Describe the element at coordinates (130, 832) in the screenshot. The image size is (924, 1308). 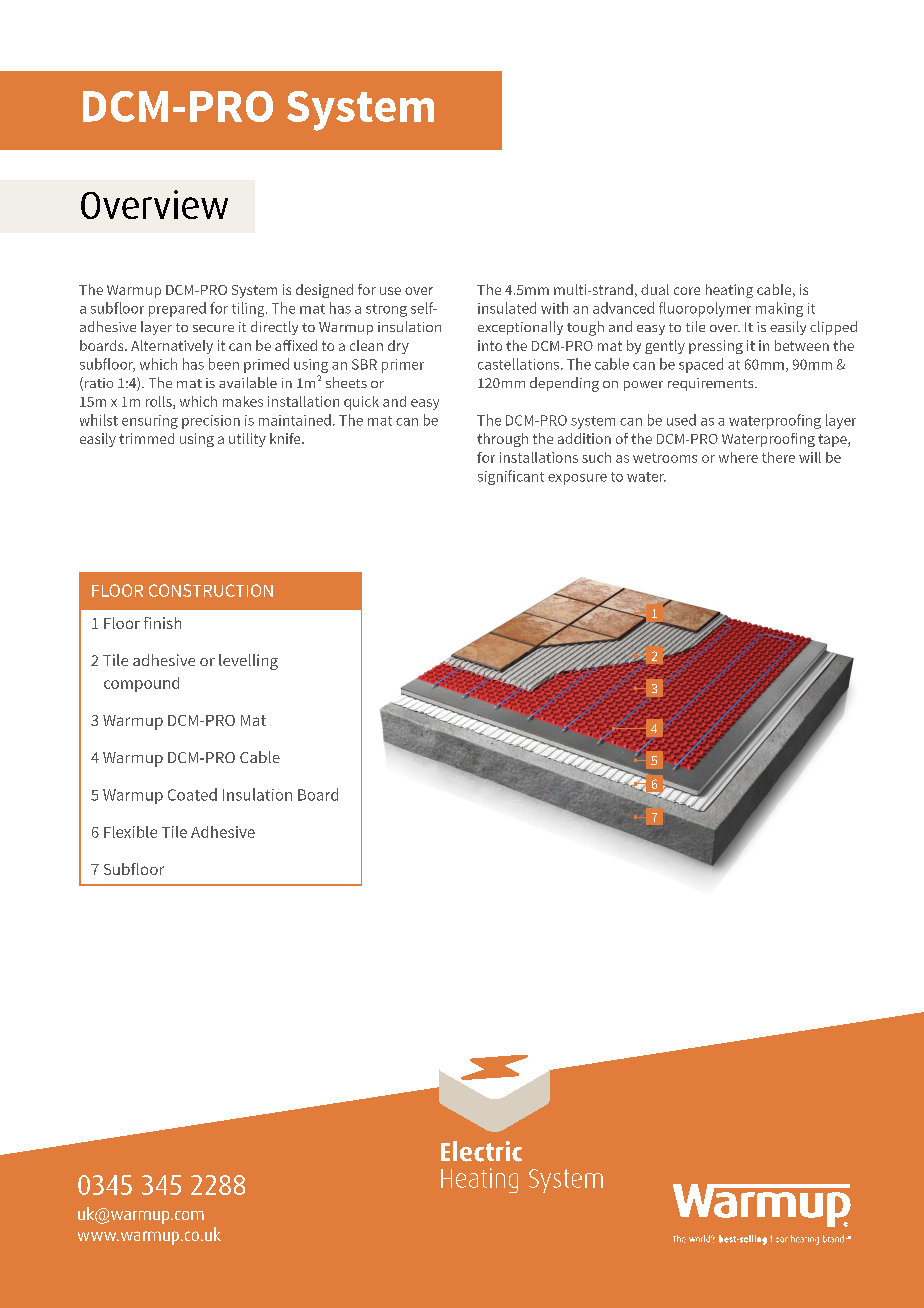
I see `Flexible` at that location.
